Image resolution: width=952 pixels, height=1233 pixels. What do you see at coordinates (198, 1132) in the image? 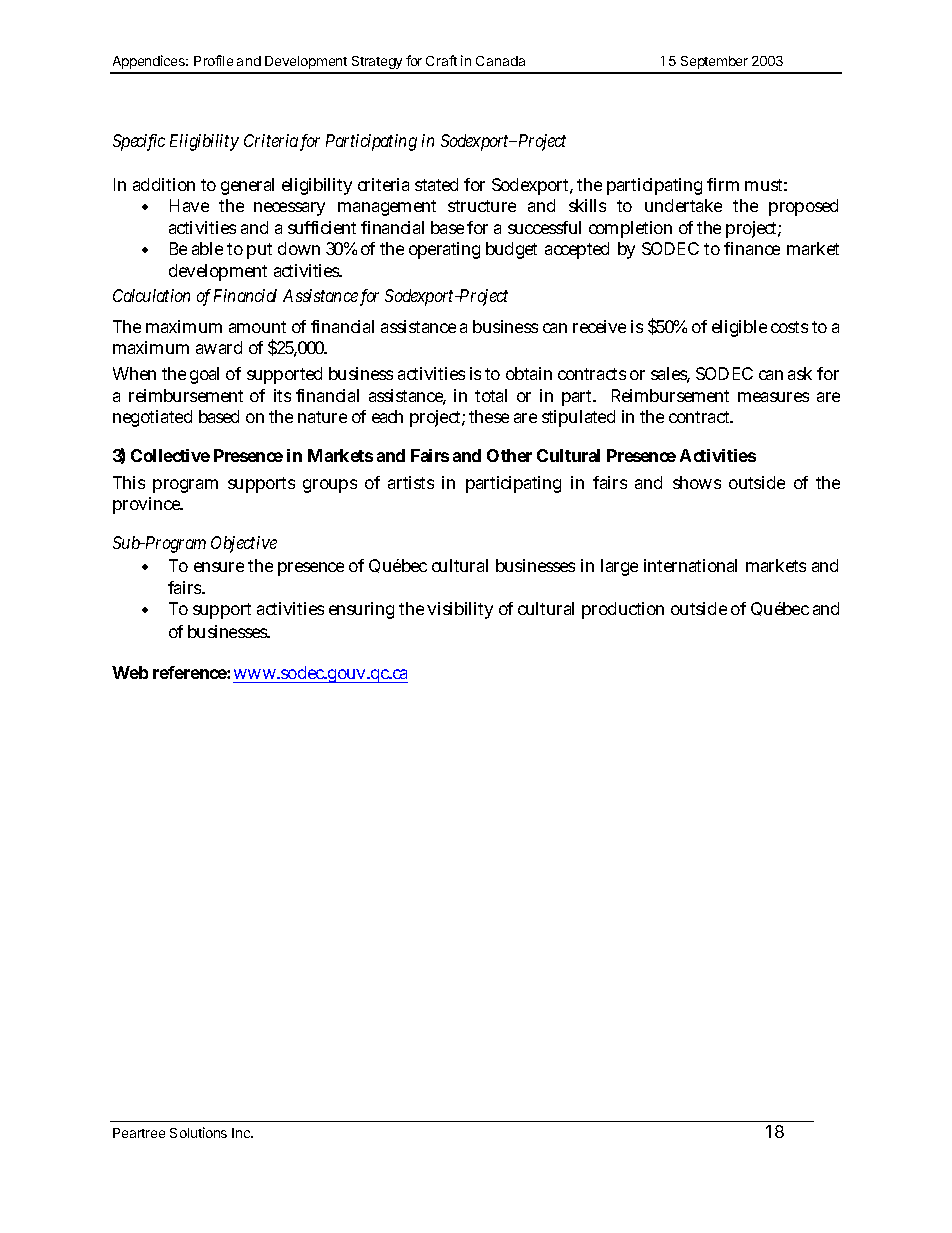
I see `Solutions` at bounding box center [198, 1132].
